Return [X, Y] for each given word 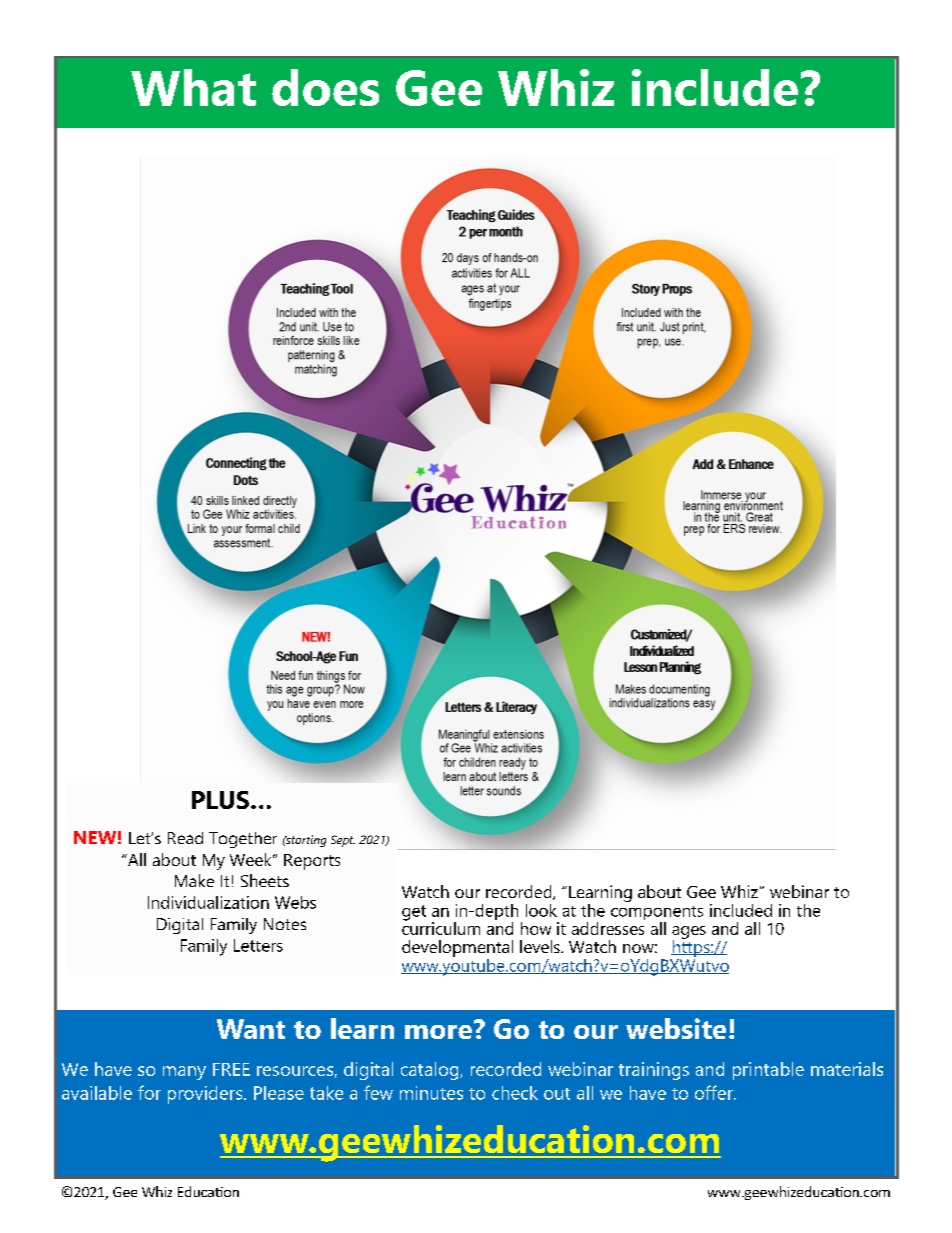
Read [185, 838]
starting [305, 841]
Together [243, 840]
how [536, 928]
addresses [608, 927]
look [541, 910]
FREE [231, 1069]
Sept [343, 841]
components [657, 914]
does [325, 87]
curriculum [441, 927]
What [193, 87]
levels [541, 946]
